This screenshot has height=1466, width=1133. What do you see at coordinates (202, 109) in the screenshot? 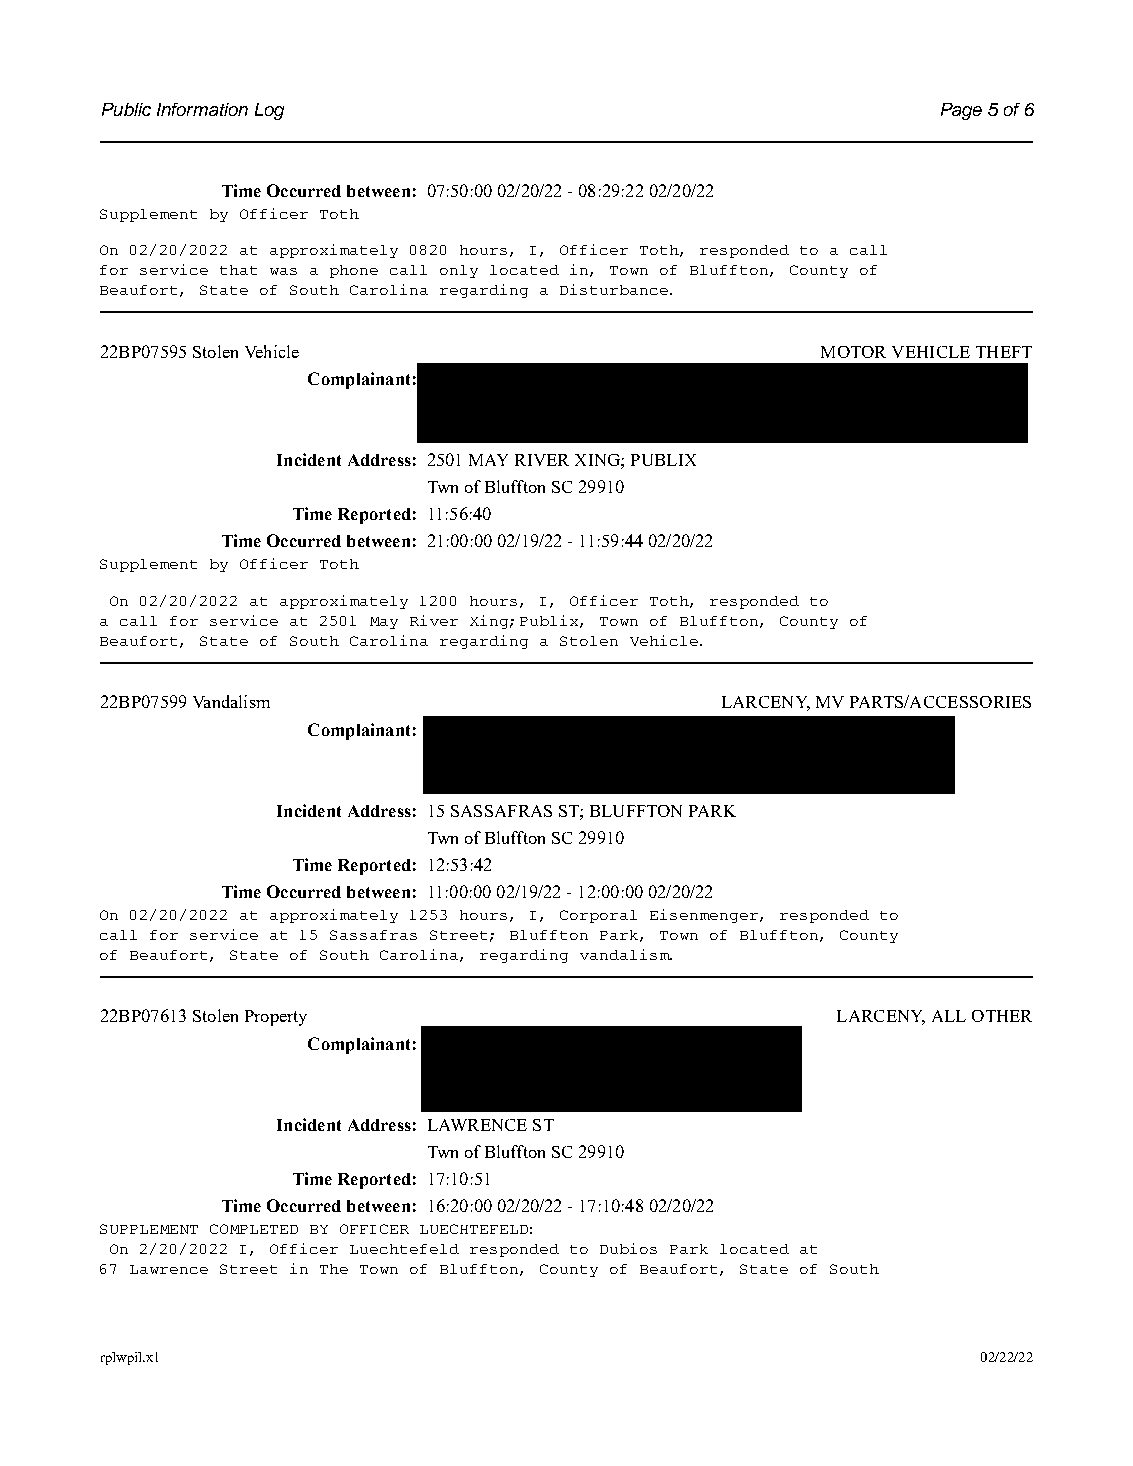
I see `Information` at bounding box center [202, 109].
